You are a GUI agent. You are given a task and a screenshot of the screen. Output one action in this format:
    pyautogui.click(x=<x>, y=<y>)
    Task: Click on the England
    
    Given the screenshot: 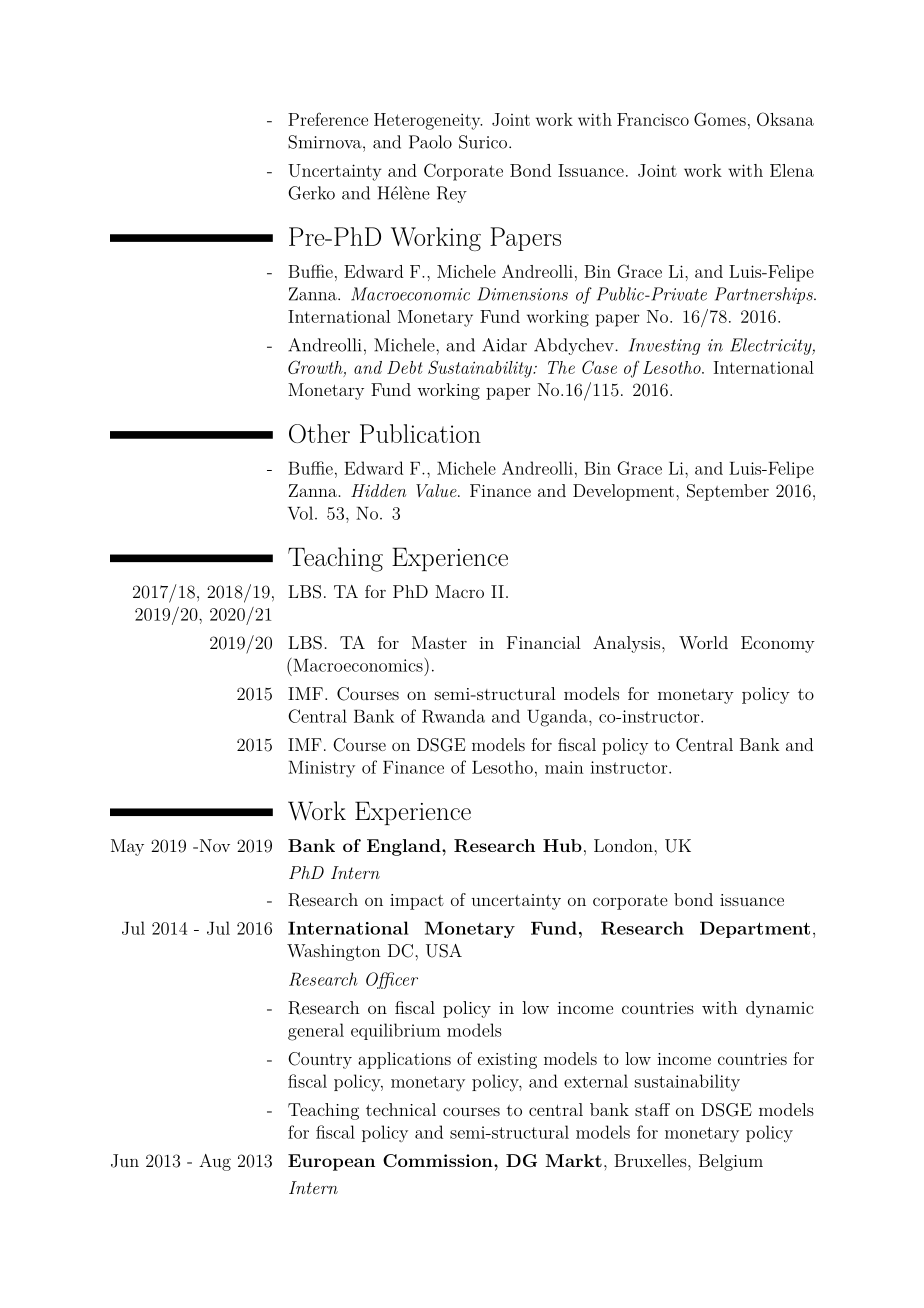 What is the action you would take?
    pyautogui.click(x=405, y=847)
